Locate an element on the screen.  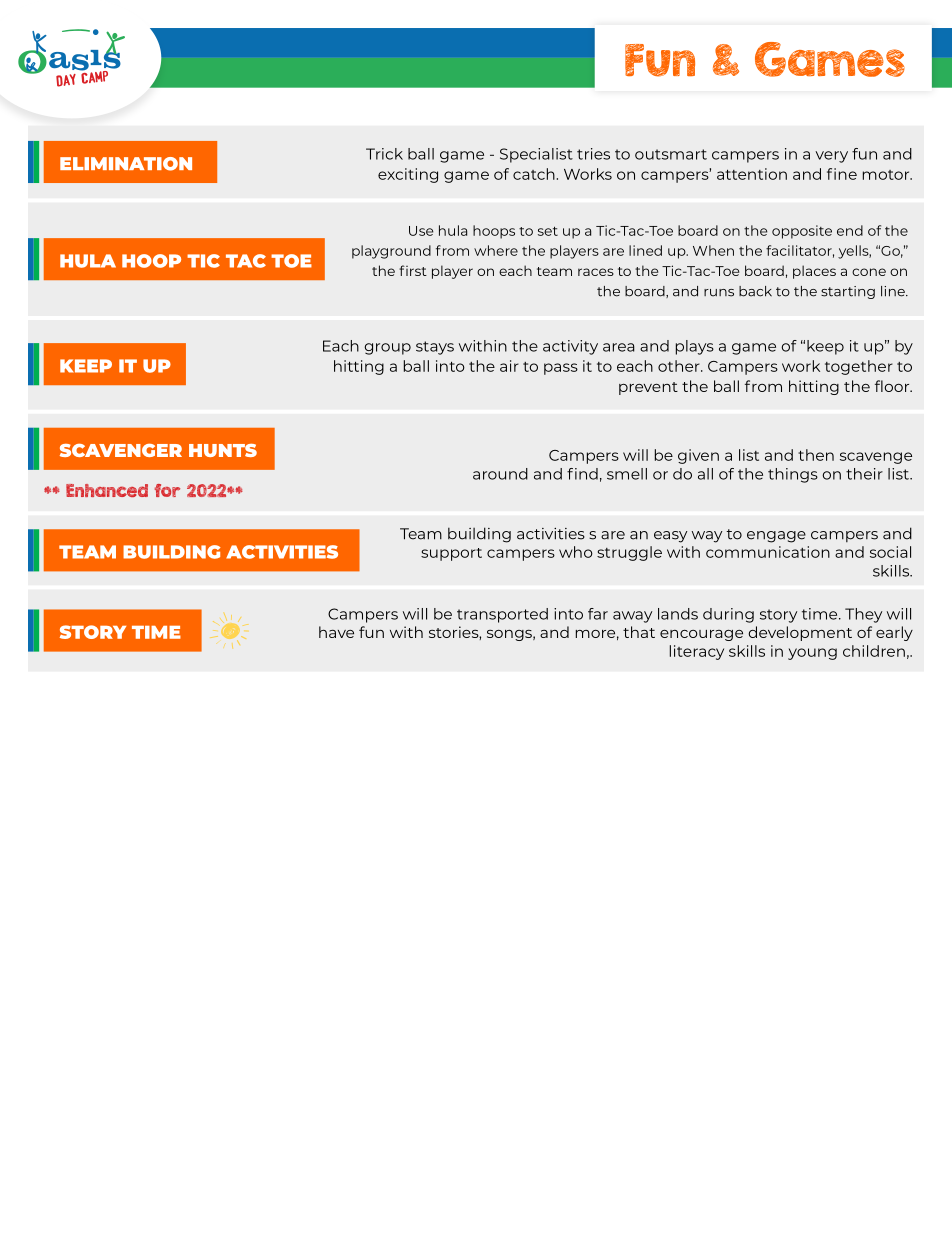
catch is located at coordinates (534, 174).
